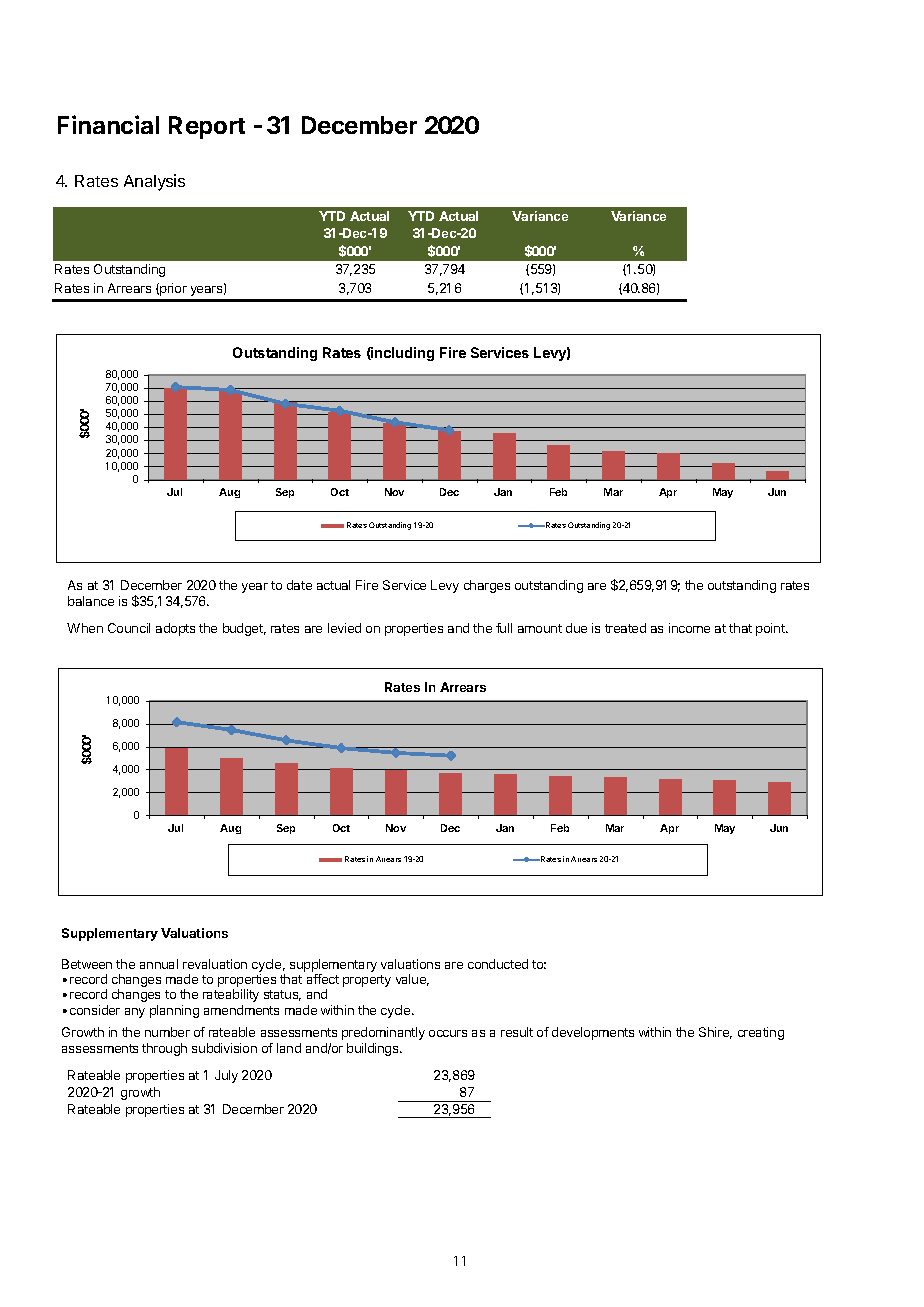  What do you see at coordinates (504, 628) in the document?
I see `full` at bounding box center [504, 628].
